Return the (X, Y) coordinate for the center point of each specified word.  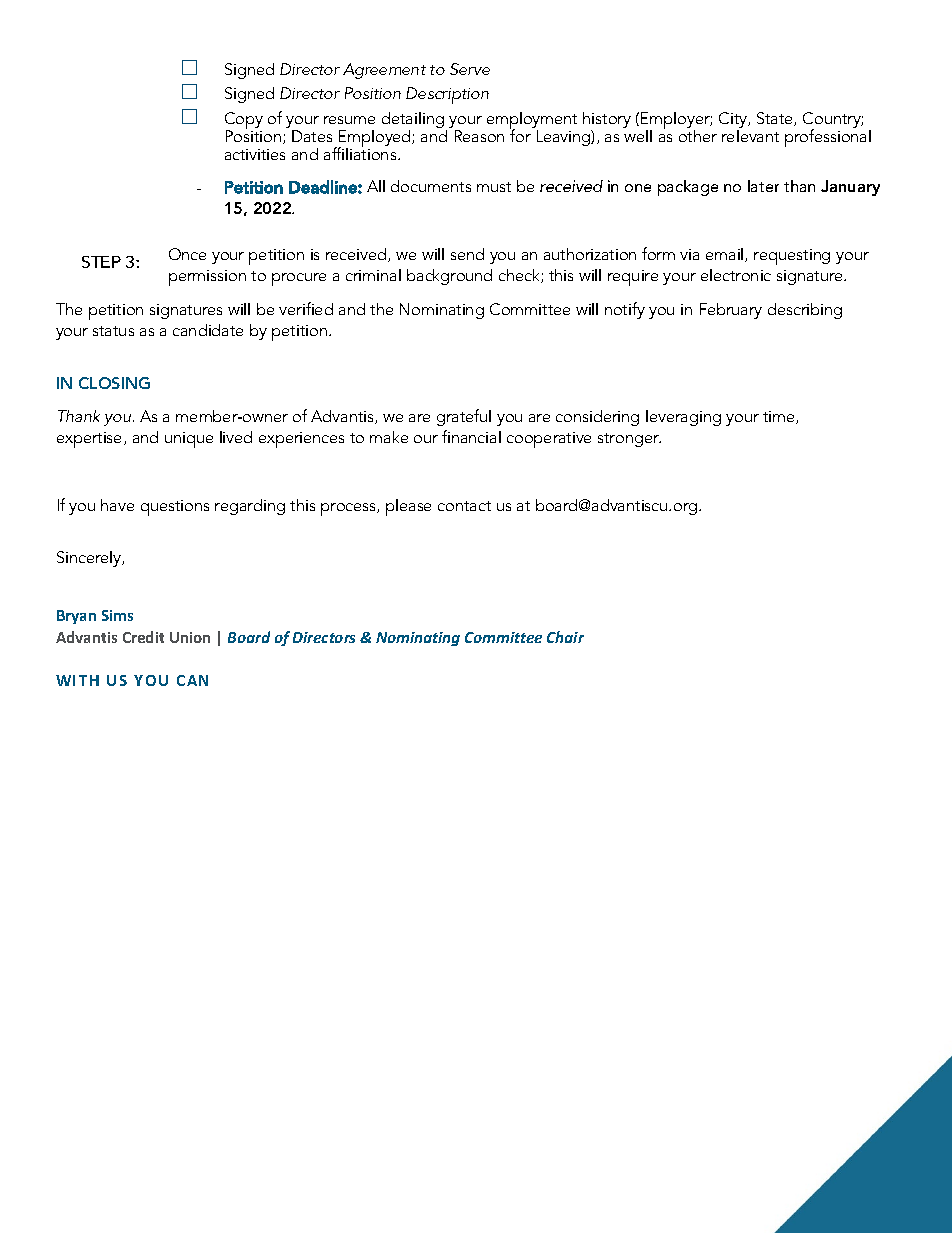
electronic (736, 275)
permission (207, 278)
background (449, 277)
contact (464, 506)
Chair (565, 637)
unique (189, 440)
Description (447, 95)
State (776, 119)
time (780, 417)
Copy (244, 121)
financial (471, 436)
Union (190, 637)
